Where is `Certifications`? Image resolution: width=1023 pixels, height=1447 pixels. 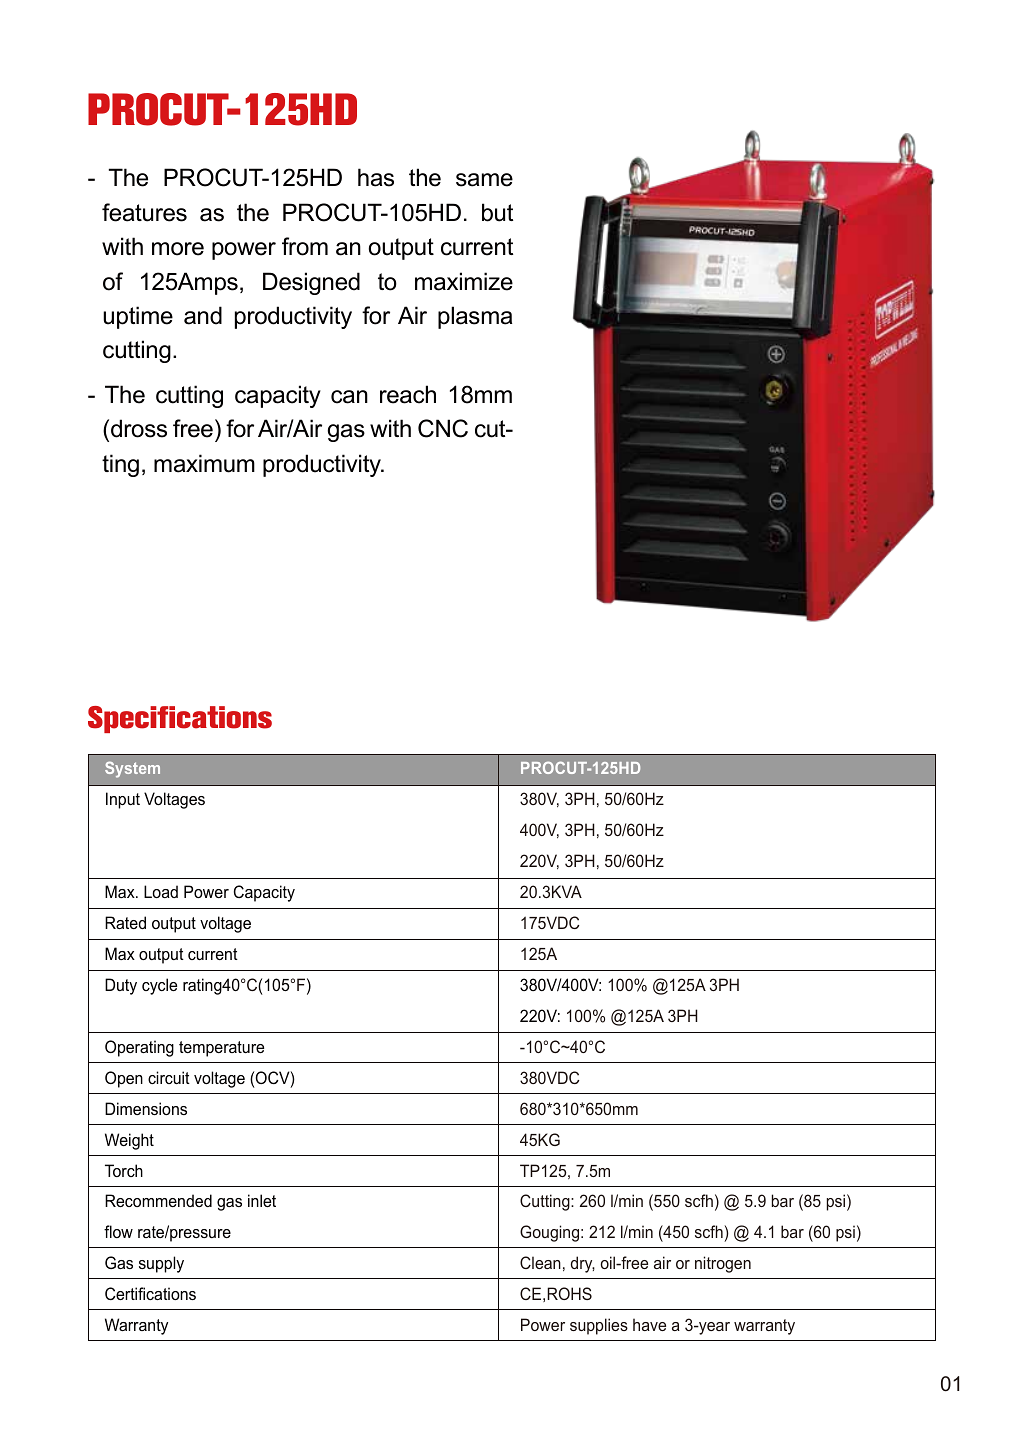 Certifications is located at coordinates (150, 1293).
